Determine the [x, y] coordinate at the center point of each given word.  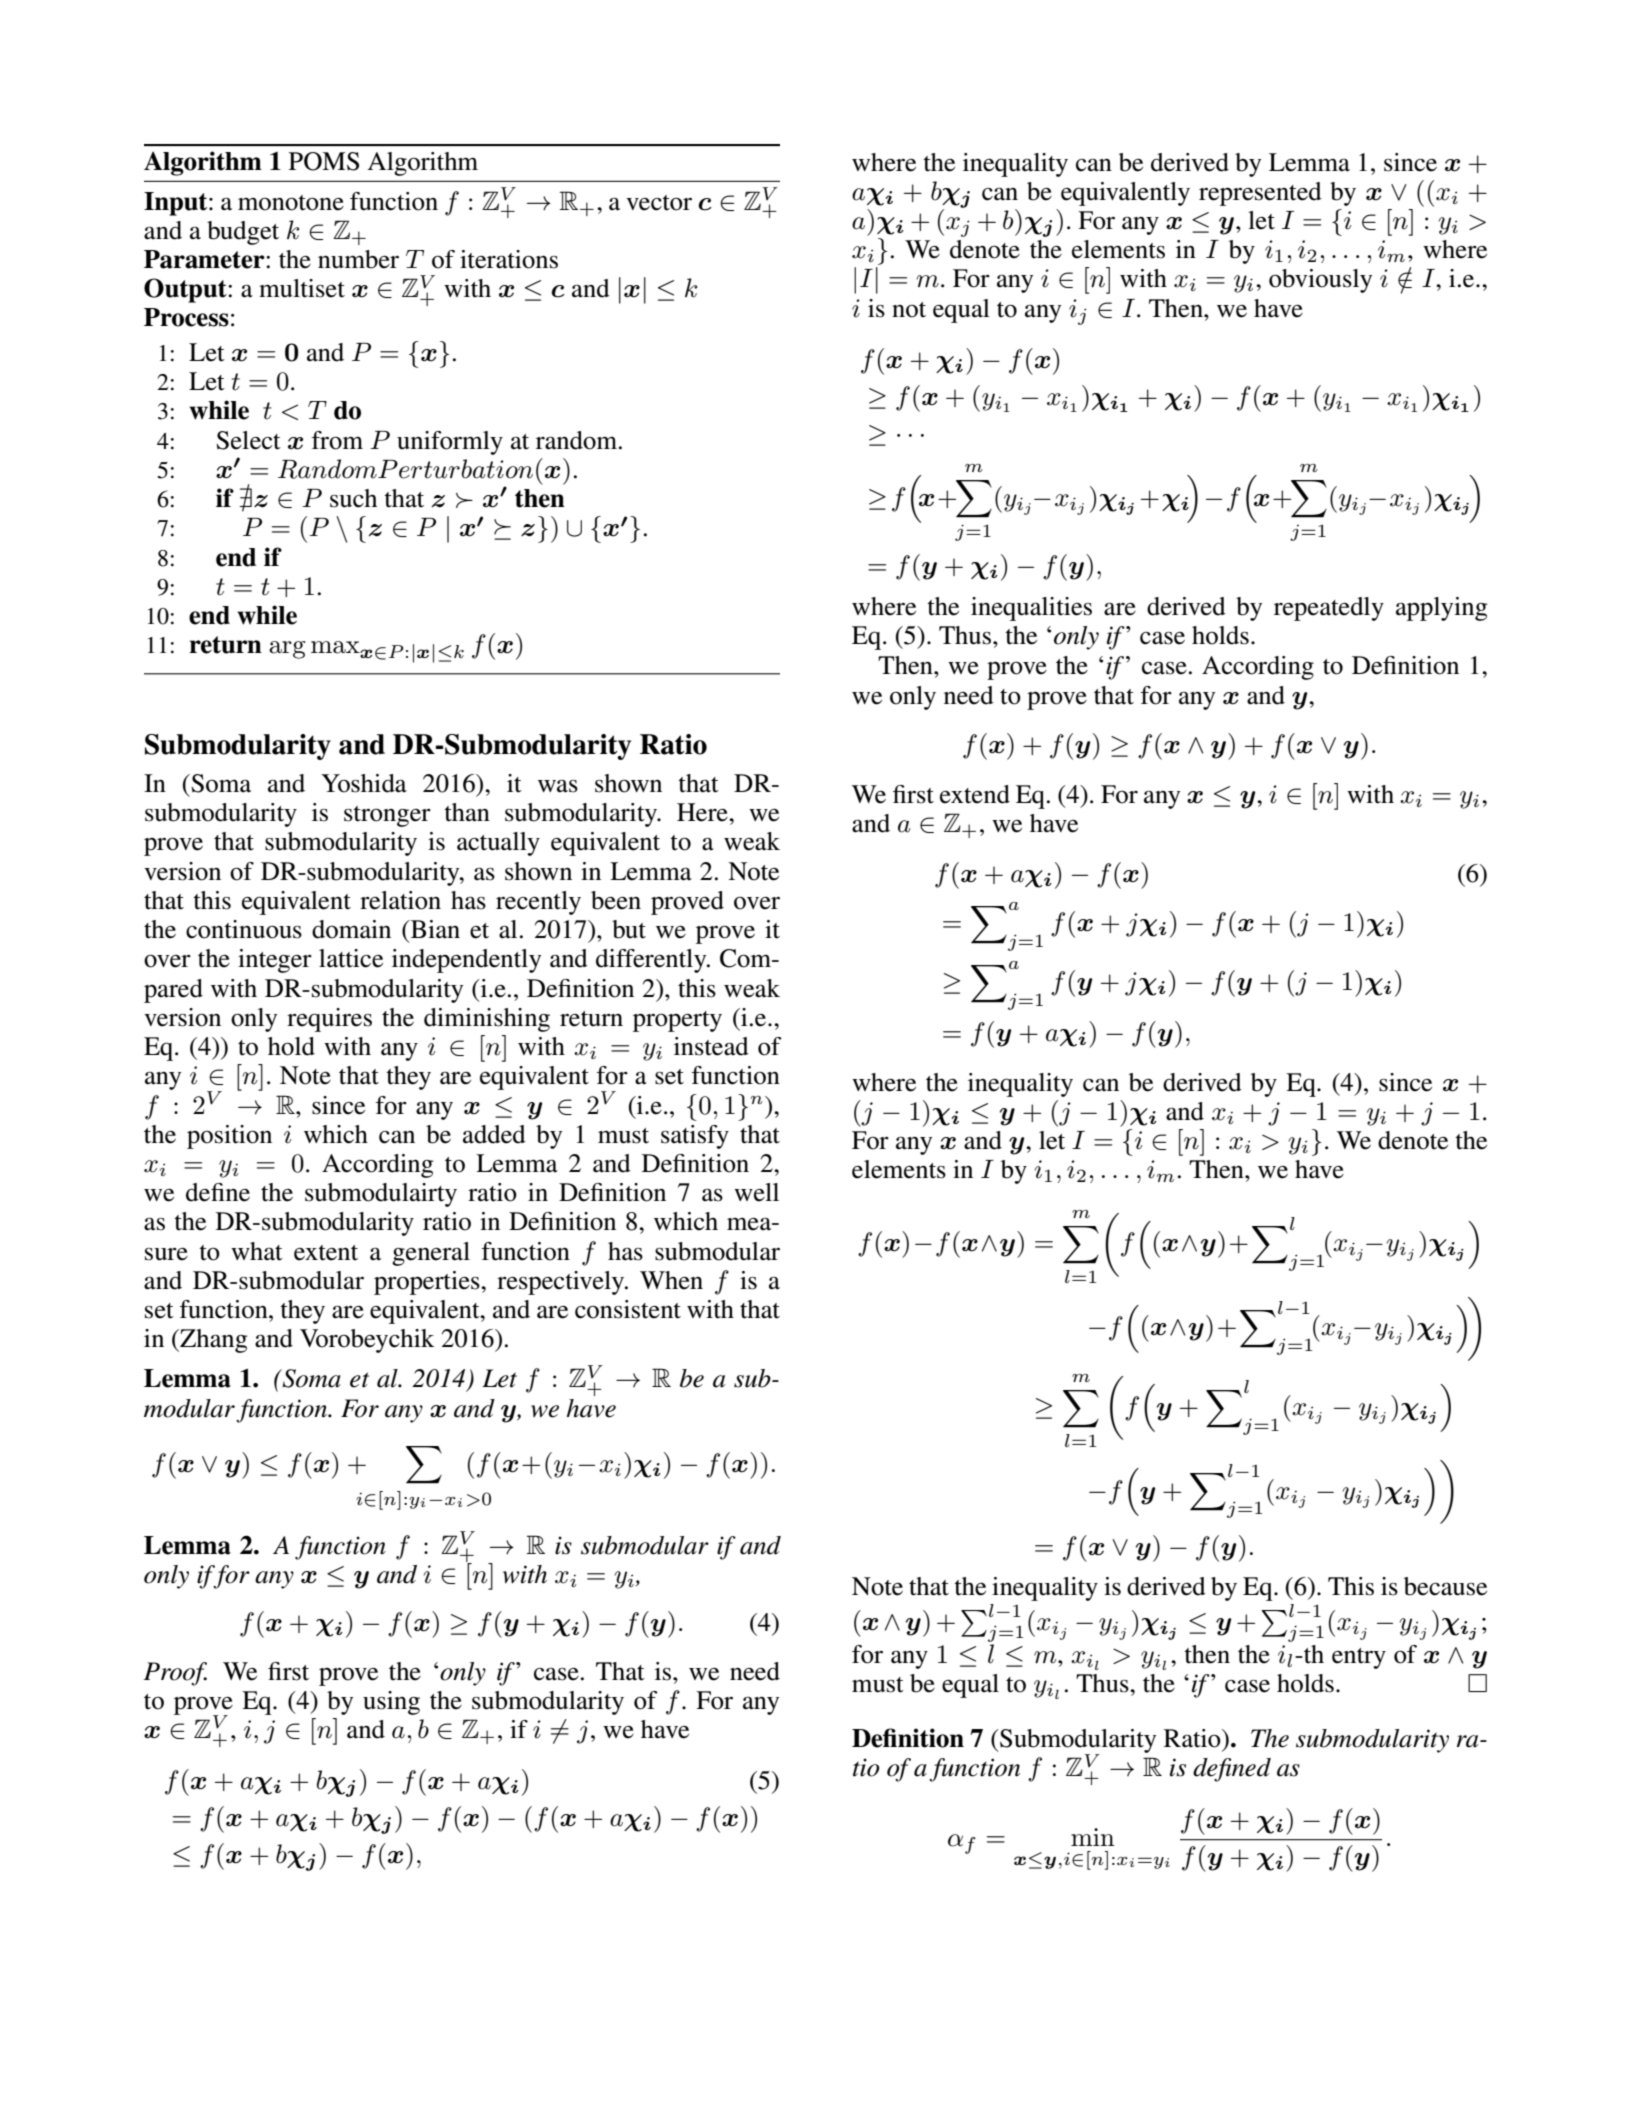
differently [652, 961]
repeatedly [1329, 609]
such [353, 498]
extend [975, 794]
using [391, 1703]
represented [1260, 194]
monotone [291, 203]
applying [1441, 609]
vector [659, 203]
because [1445, 1586]
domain [351, 929]
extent [326, 1253]
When [671, 1280]
